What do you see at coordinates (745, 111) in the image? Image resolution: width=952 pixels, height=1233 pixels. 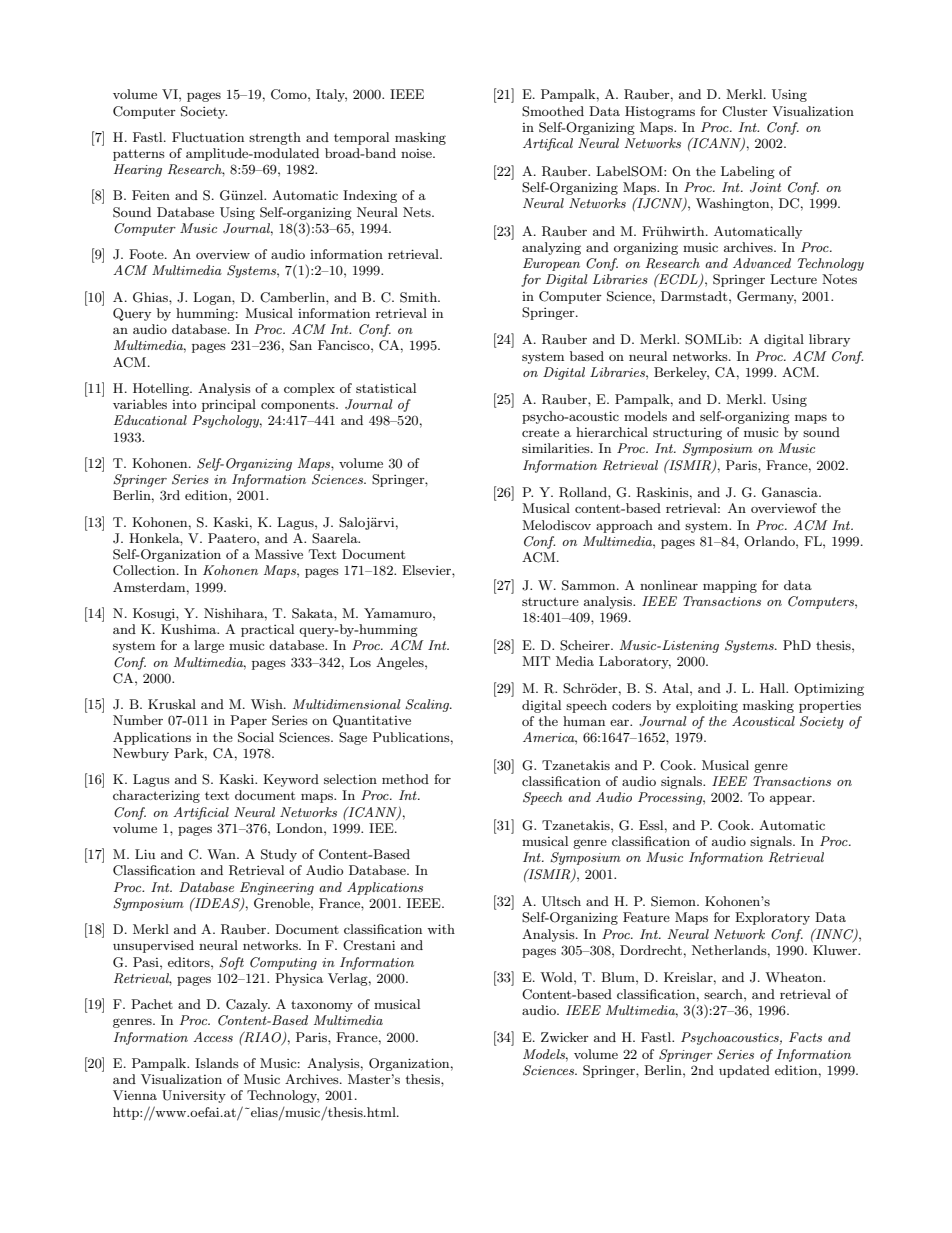 I see `Cluster` at bounding box center [745, 111].
